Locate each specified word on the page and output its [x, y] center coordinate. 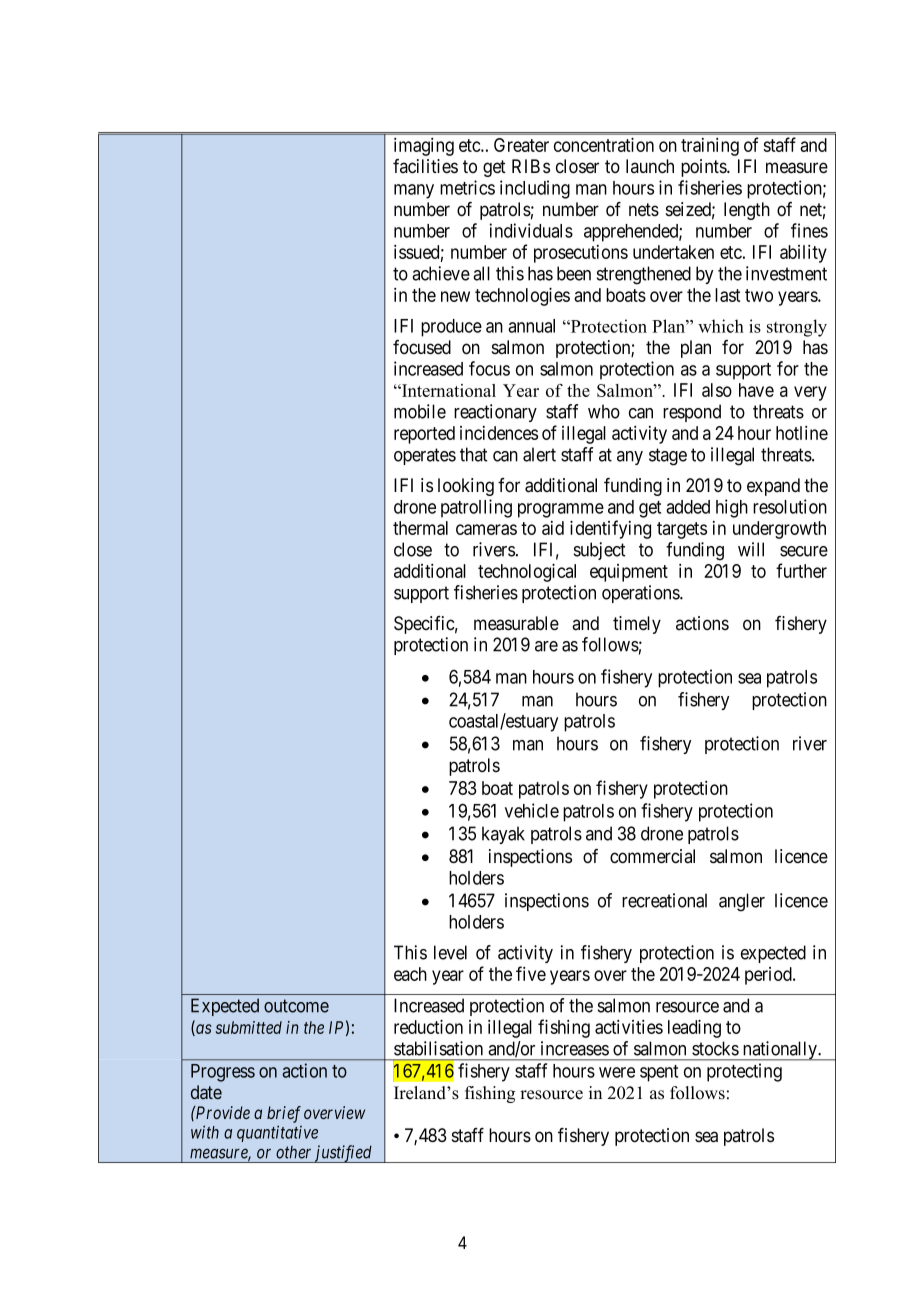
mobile [420, 411]
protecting [744, 1072]
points [704, 168]
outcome [296, 1006]
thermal [420, 528]
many [414, 191]
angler [742, 902]
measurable [516, 623]
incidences [499, 433]
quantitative [277, 1133]
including [535, 189]
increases [575, 1048]
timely [637, 625]
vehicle [532, 810]
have [756, 390]
